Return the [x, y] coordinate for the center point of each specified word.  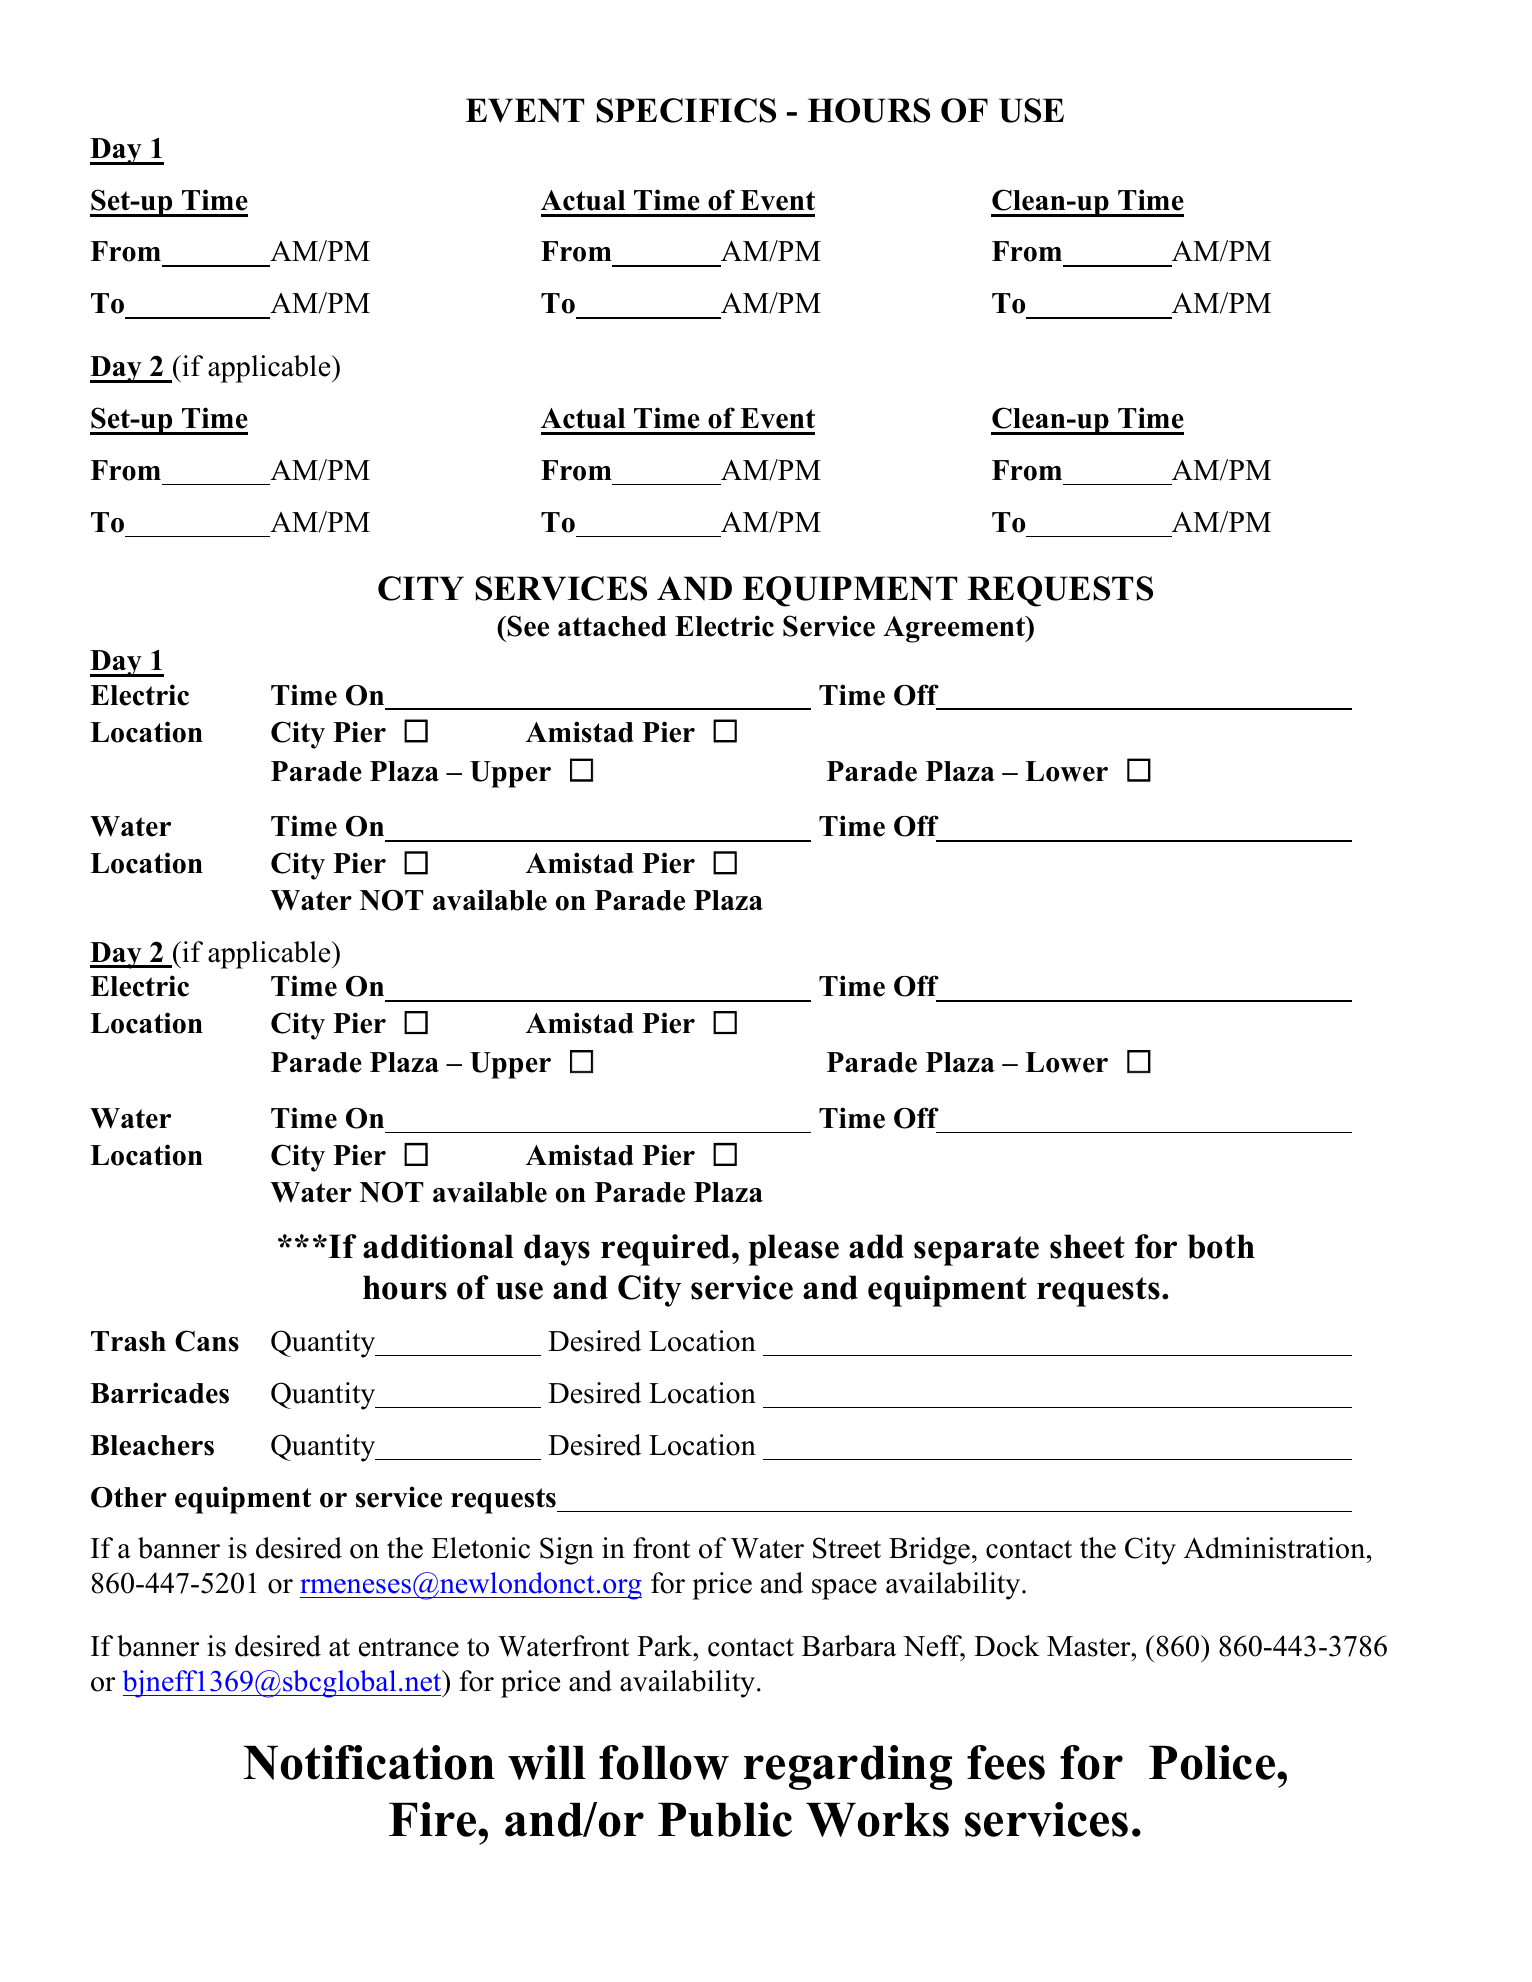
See [528, 626]
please [793, 1250]
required [667, 1250]
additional [438, 1246]
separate [976, 1251]
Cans [207, 1341]
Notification [369, 1762]
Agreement [955, 629]
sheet [1087, 1246]
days [557, 1250]
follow [664, 1762]
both [1221, 1246]
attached [612, 626]
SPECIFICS [686, 110]
